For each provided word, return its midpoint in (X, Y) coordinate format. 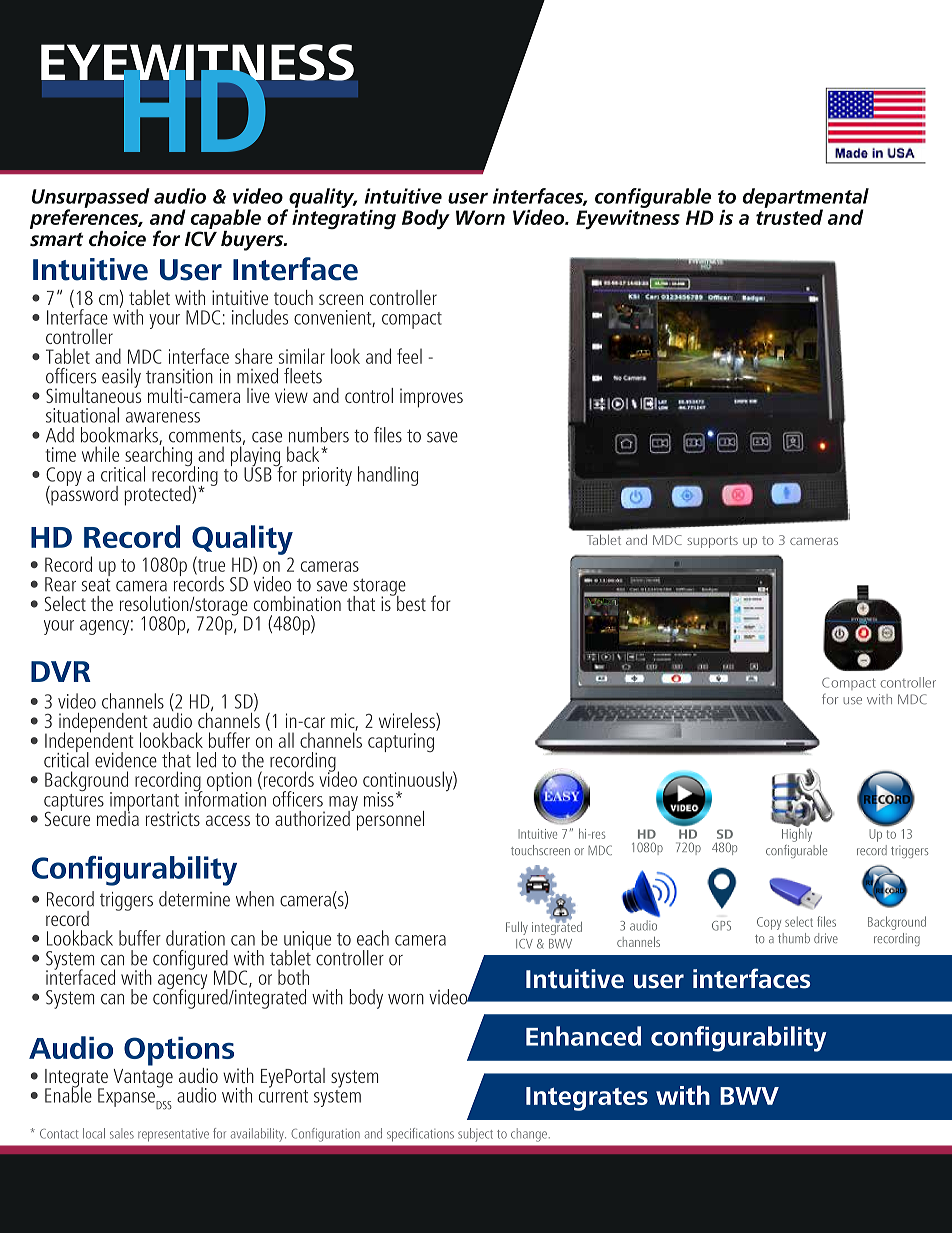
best (410, 602)
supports (712, 542)
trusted (789, 216)
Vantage (143, 1078)
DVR (61, 671)
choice (117, 239)
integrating (344, 218)
